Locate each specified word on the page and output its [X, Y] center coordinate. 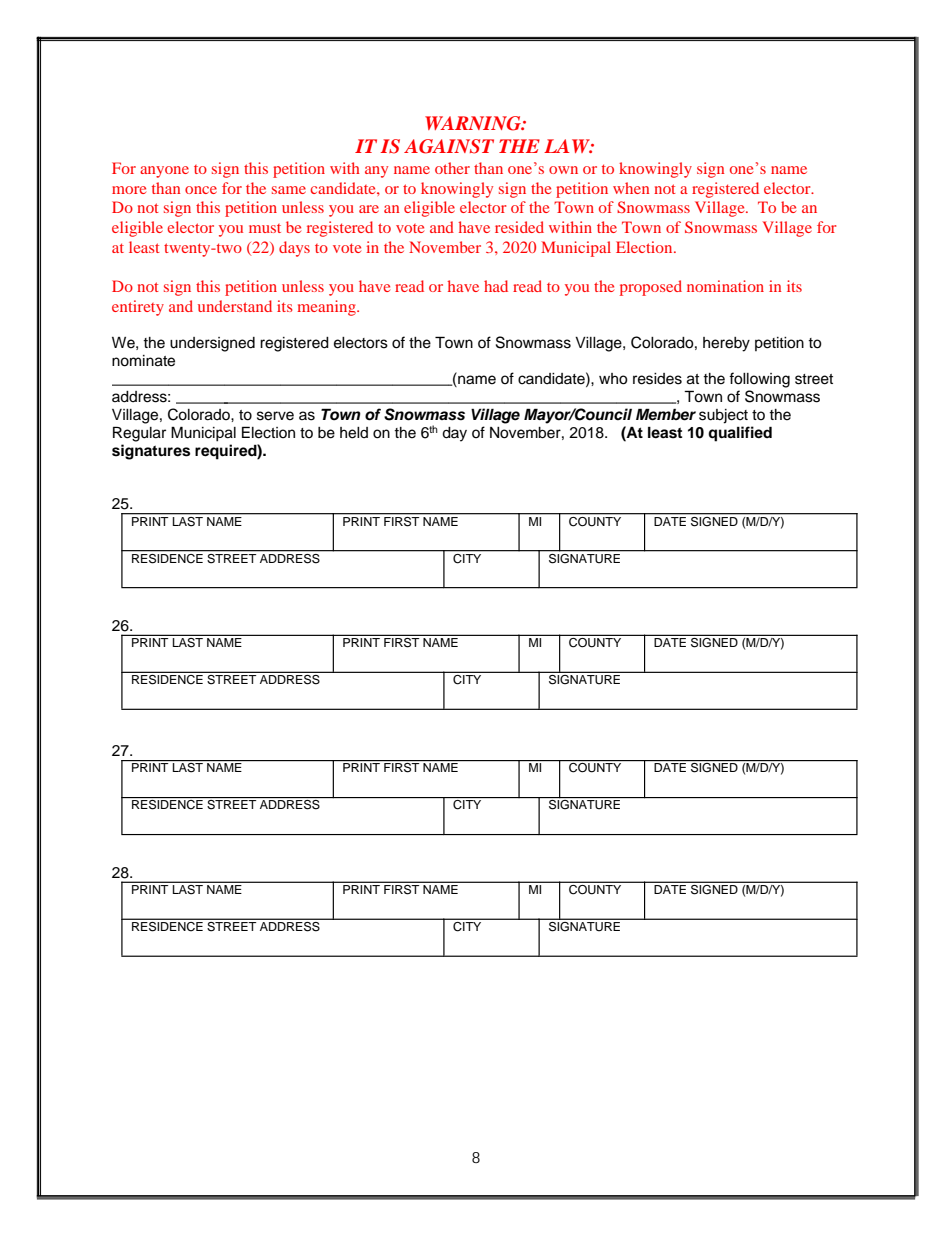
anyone [164, 172]
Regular [139, 434]
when [631, 188]
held [354, 433]
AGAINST [449, 146]
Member [666, 414]
